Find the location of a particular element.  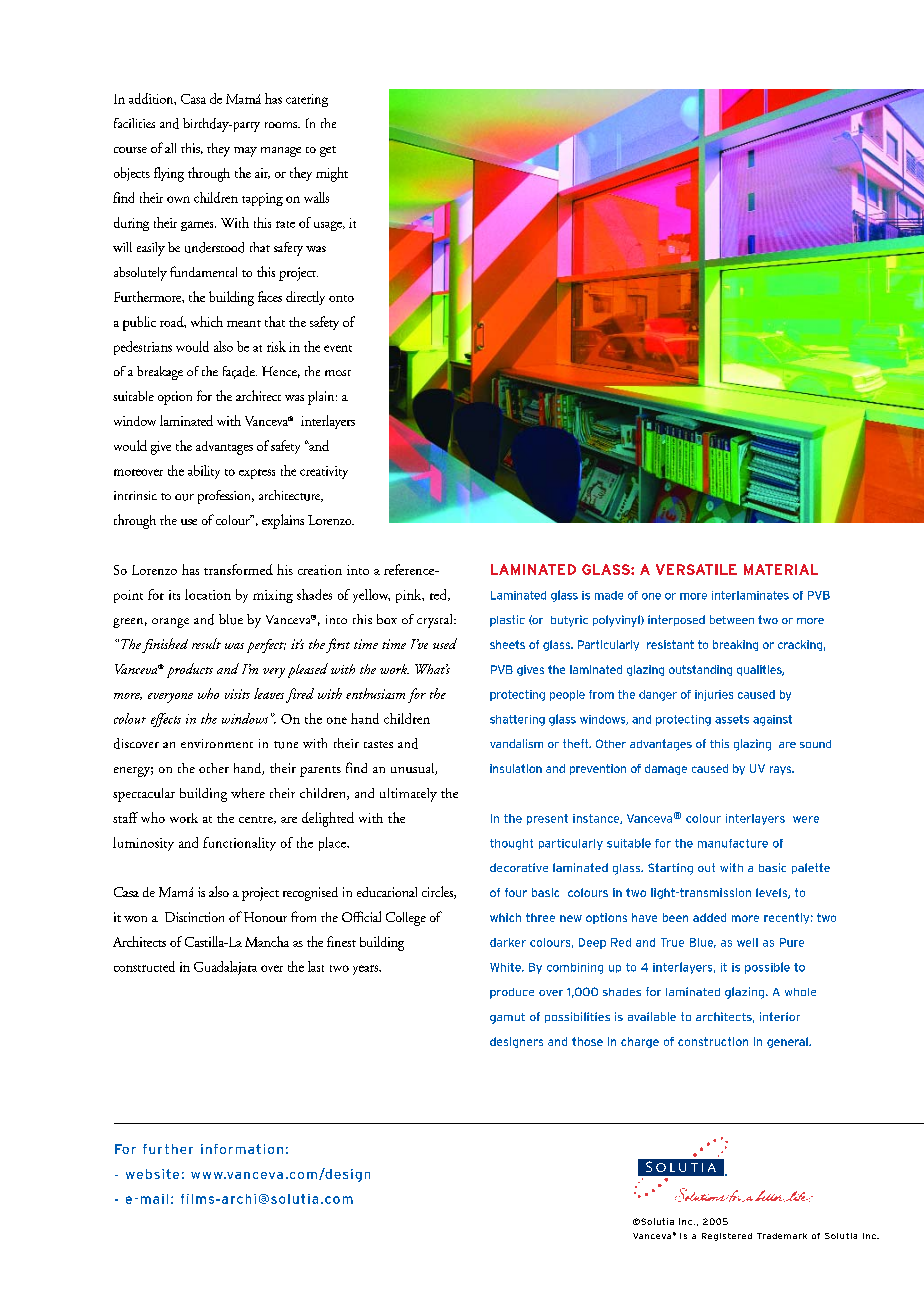

darker is located at coordinates (508, 942).
